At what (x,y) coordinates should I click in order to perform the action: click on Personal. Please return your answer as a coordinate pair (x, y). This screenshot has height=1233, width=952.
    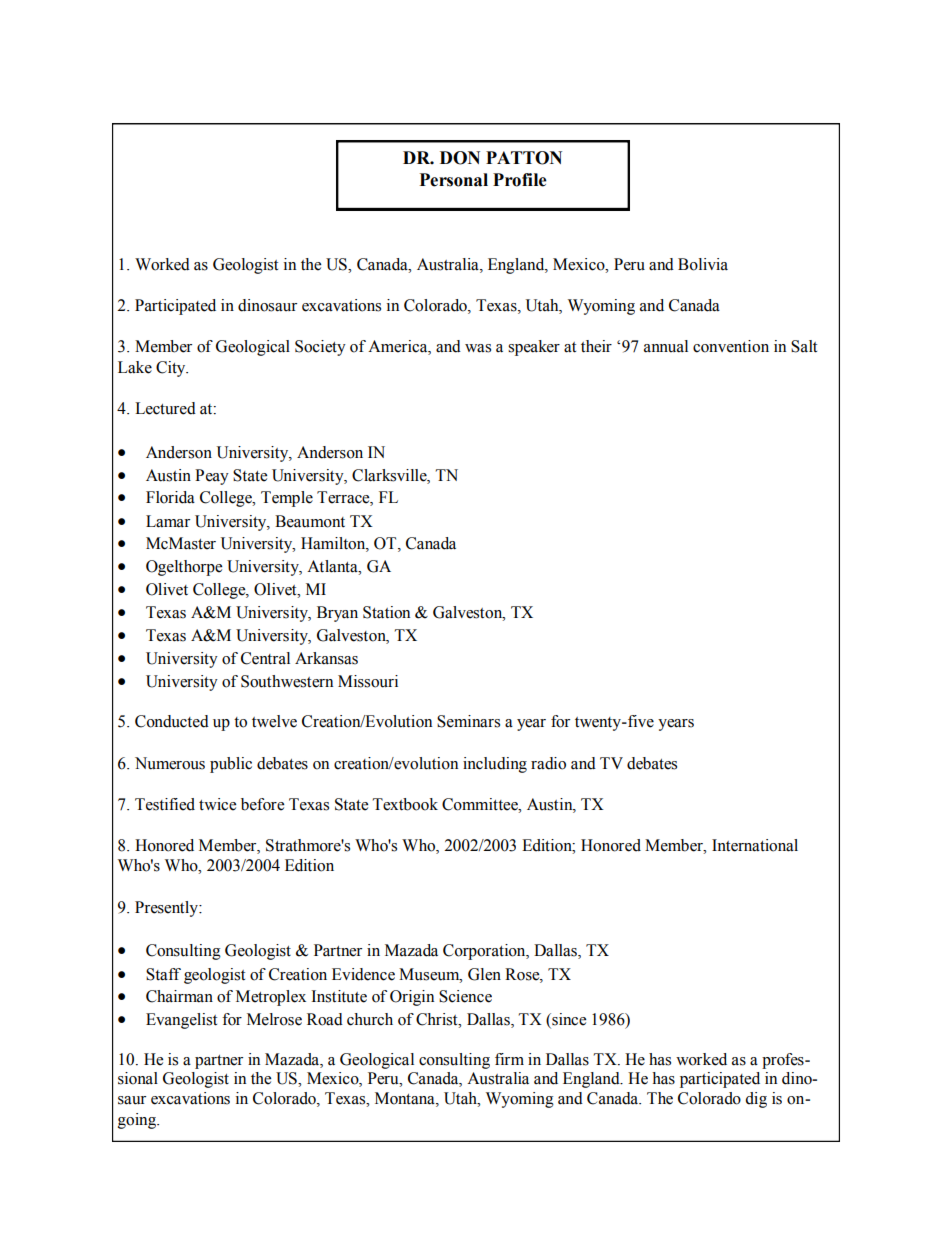
    Looking at the image, I should click on (454, 180).
